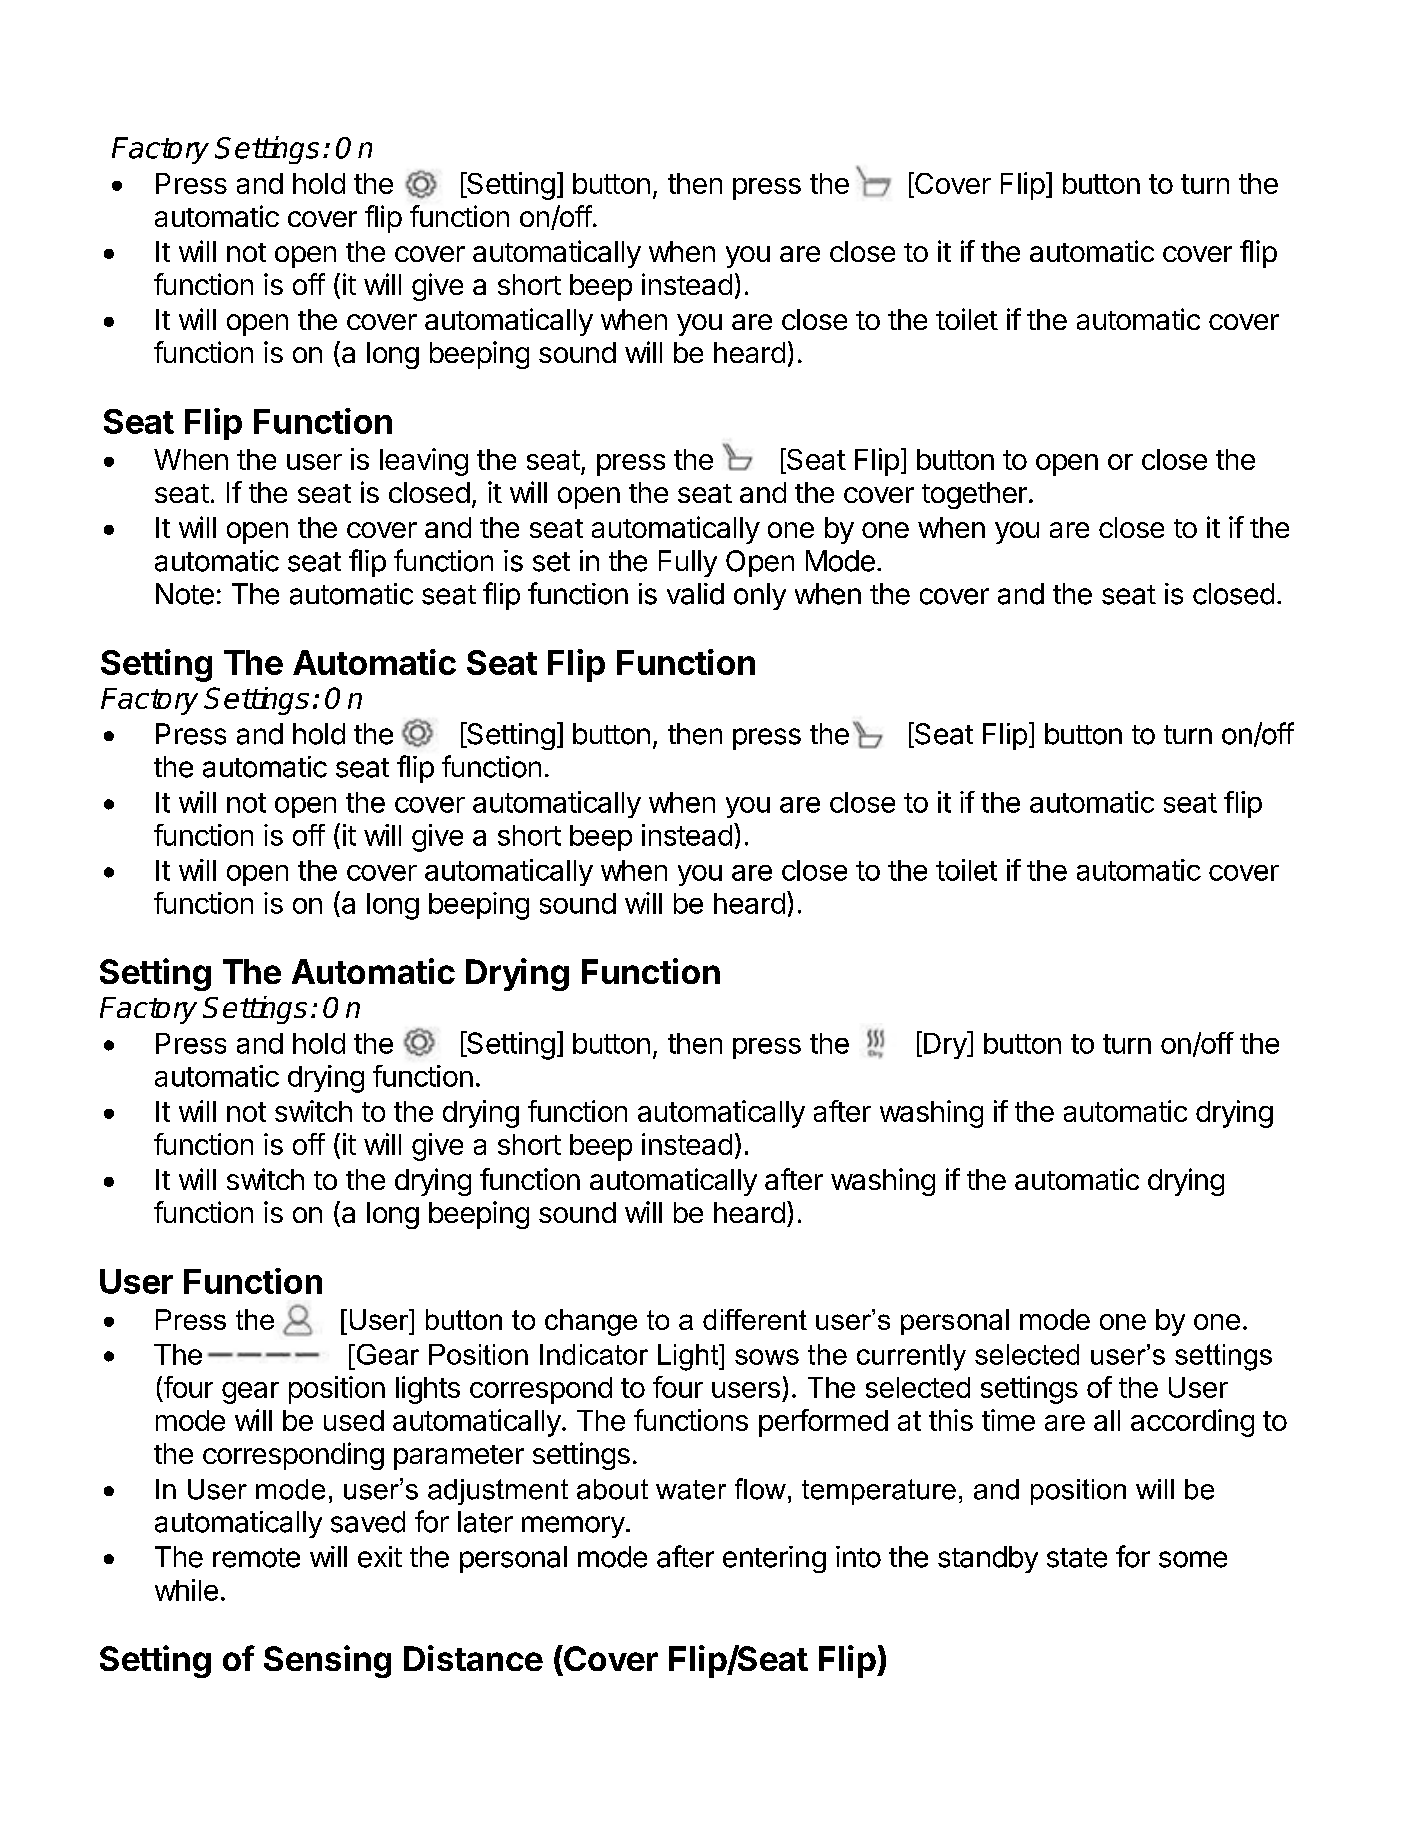 This screenshot has width=1410, height=1840. Describe the element at coordinates (911, 1357) in the screenshot. I see `currently` at that location.
